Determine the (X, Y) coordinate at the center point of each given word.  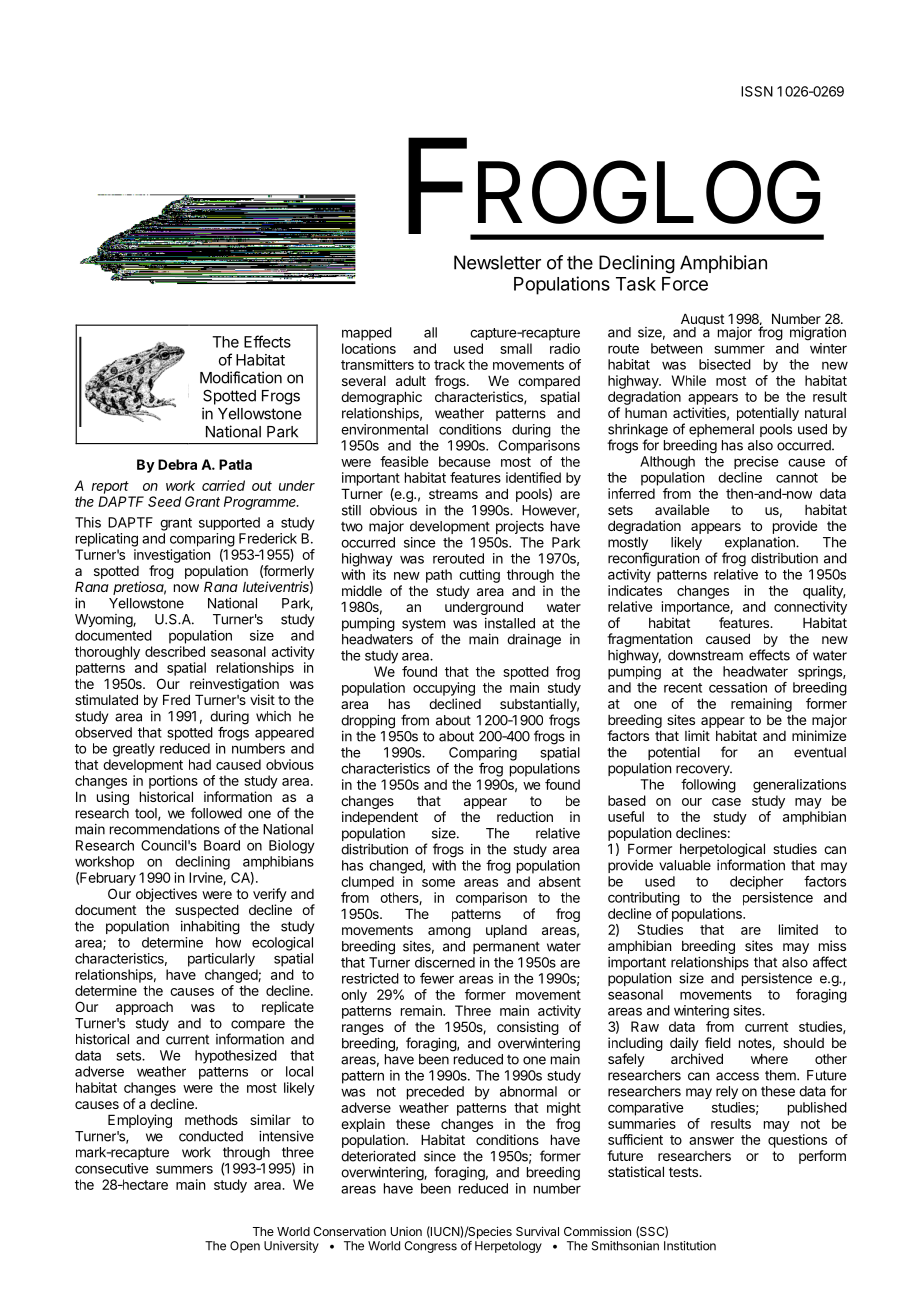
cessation (738, 687)
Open (245, 1247)
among (449, 932)
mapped (367, 334)
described (175, 651)
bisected (725, 364)
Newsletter (497, 262)
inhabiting (210, 928)
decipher (757, 883)
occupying (444, 689)
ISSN (757, 91)
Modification (241, 377)
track (449, 364)
